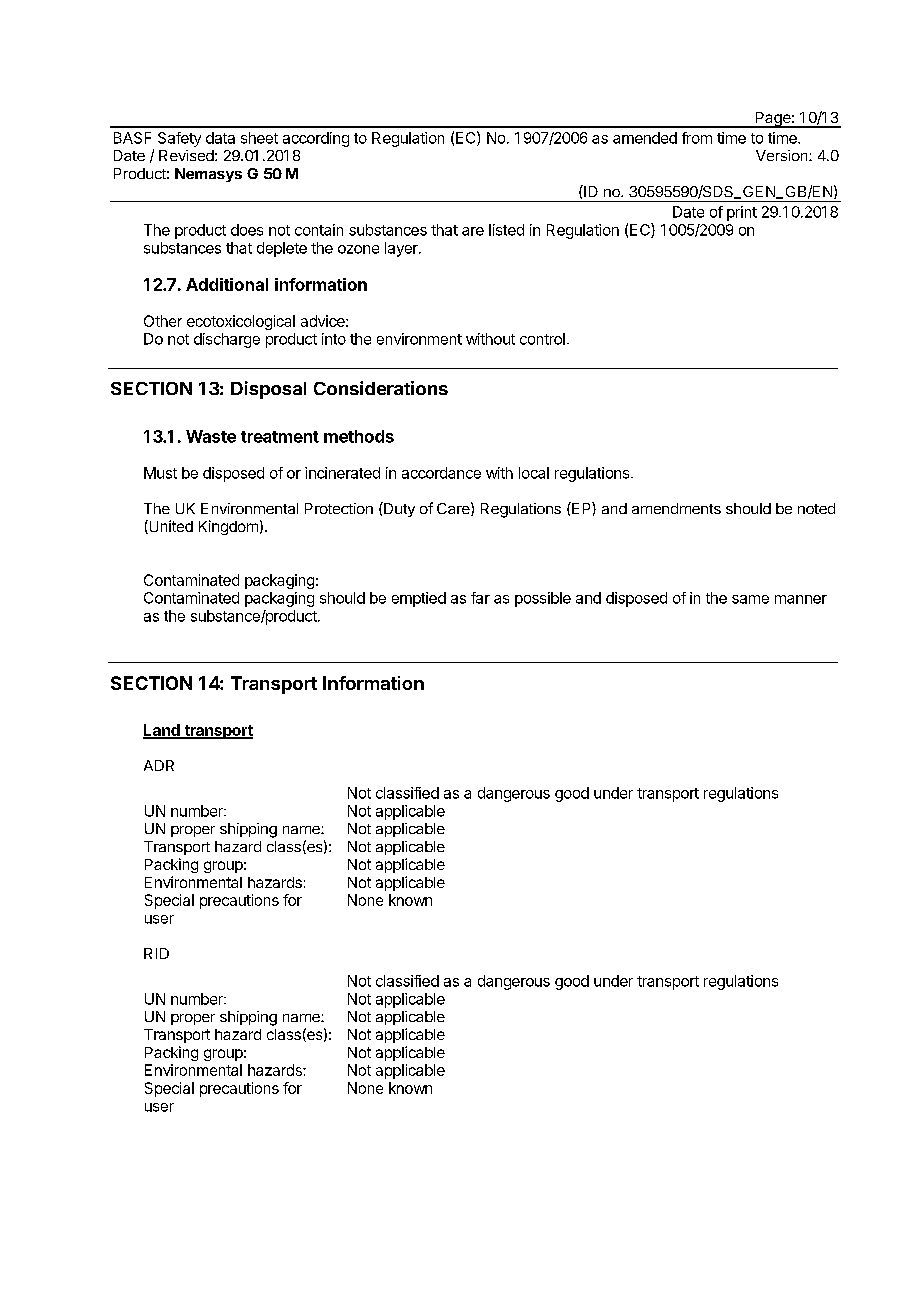  I want to click on listed, so click(506, 230).
